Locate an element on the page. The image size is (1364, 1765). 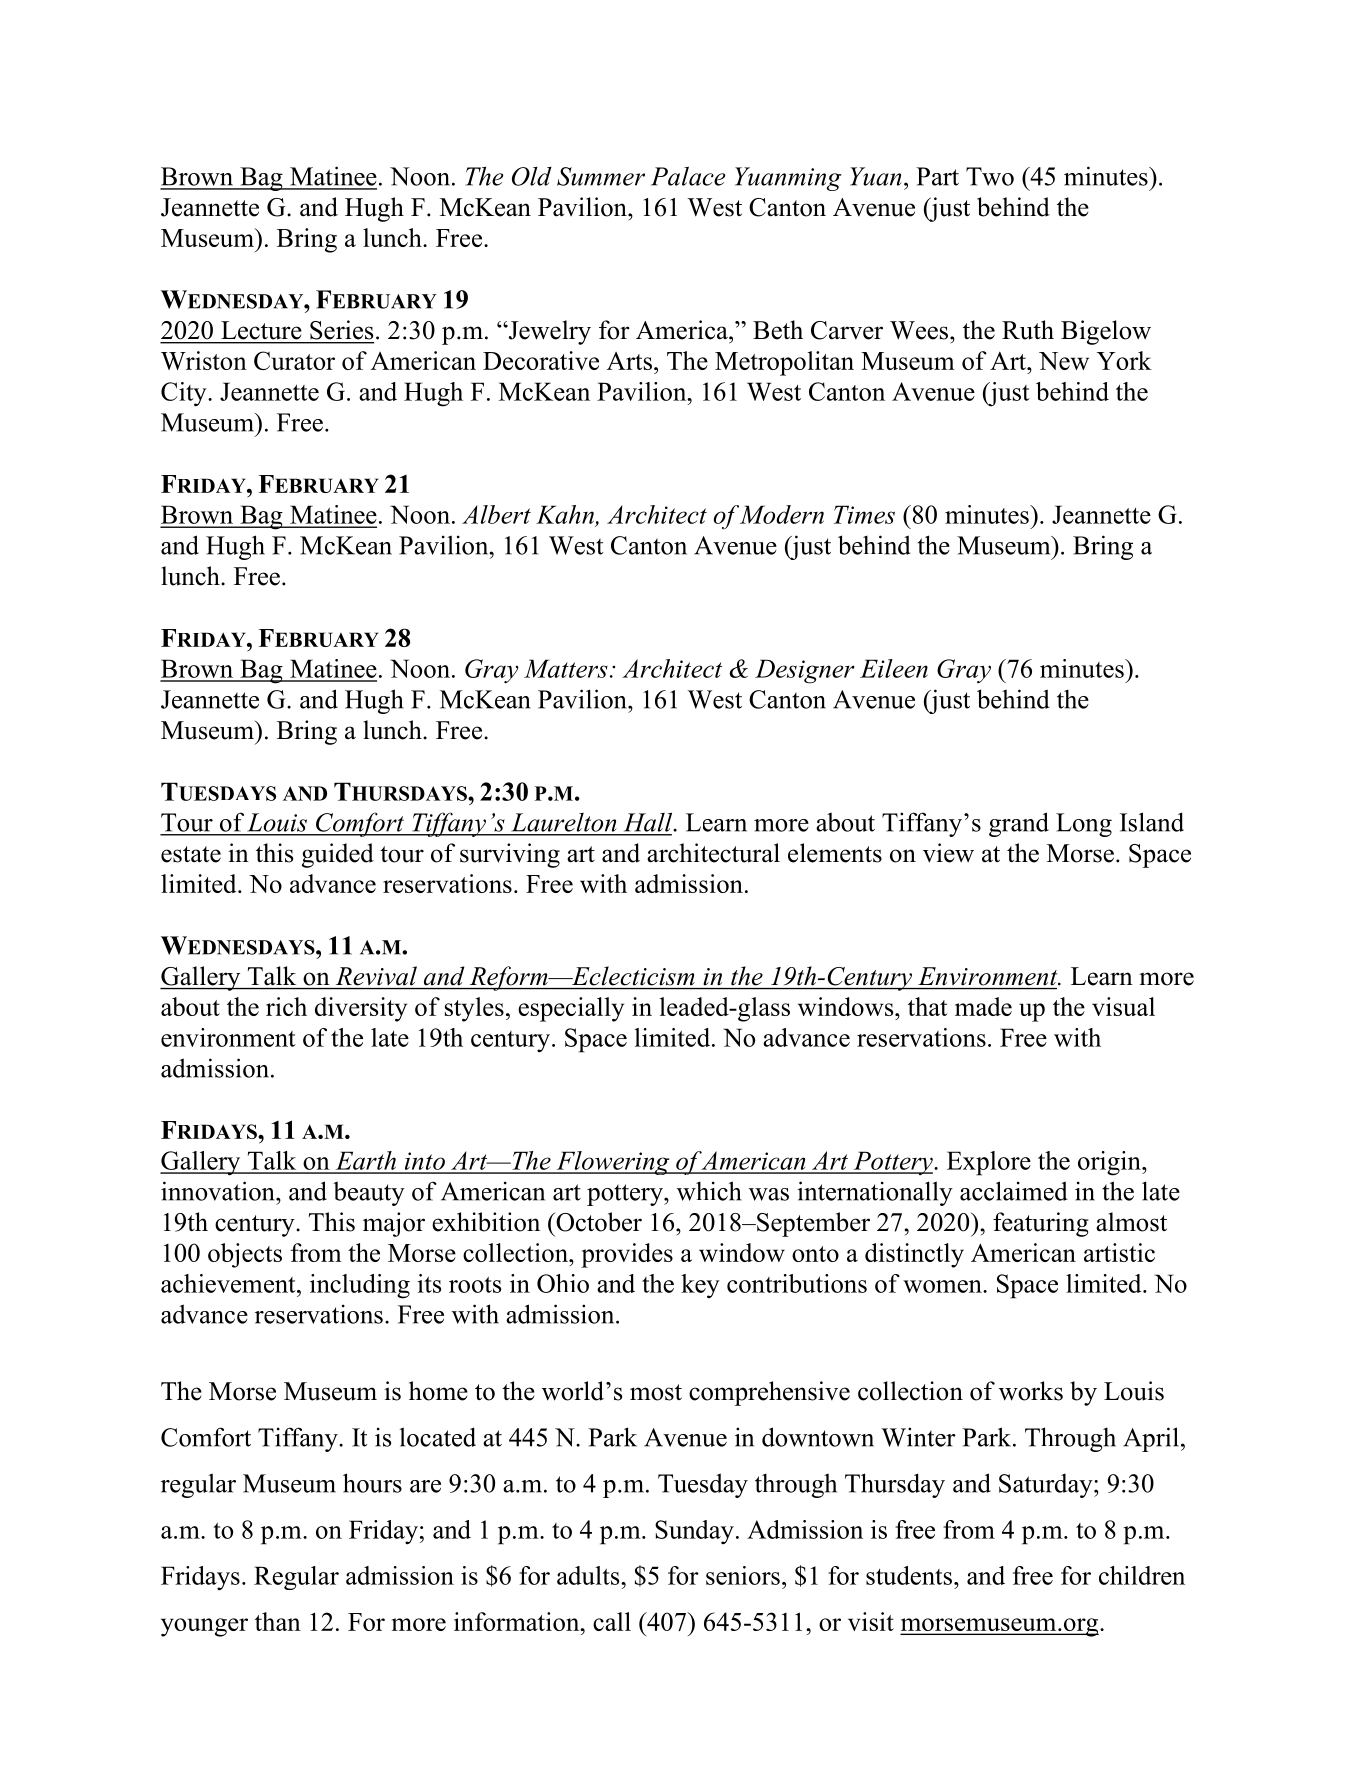
than is located at coordinates (278, 1621).
